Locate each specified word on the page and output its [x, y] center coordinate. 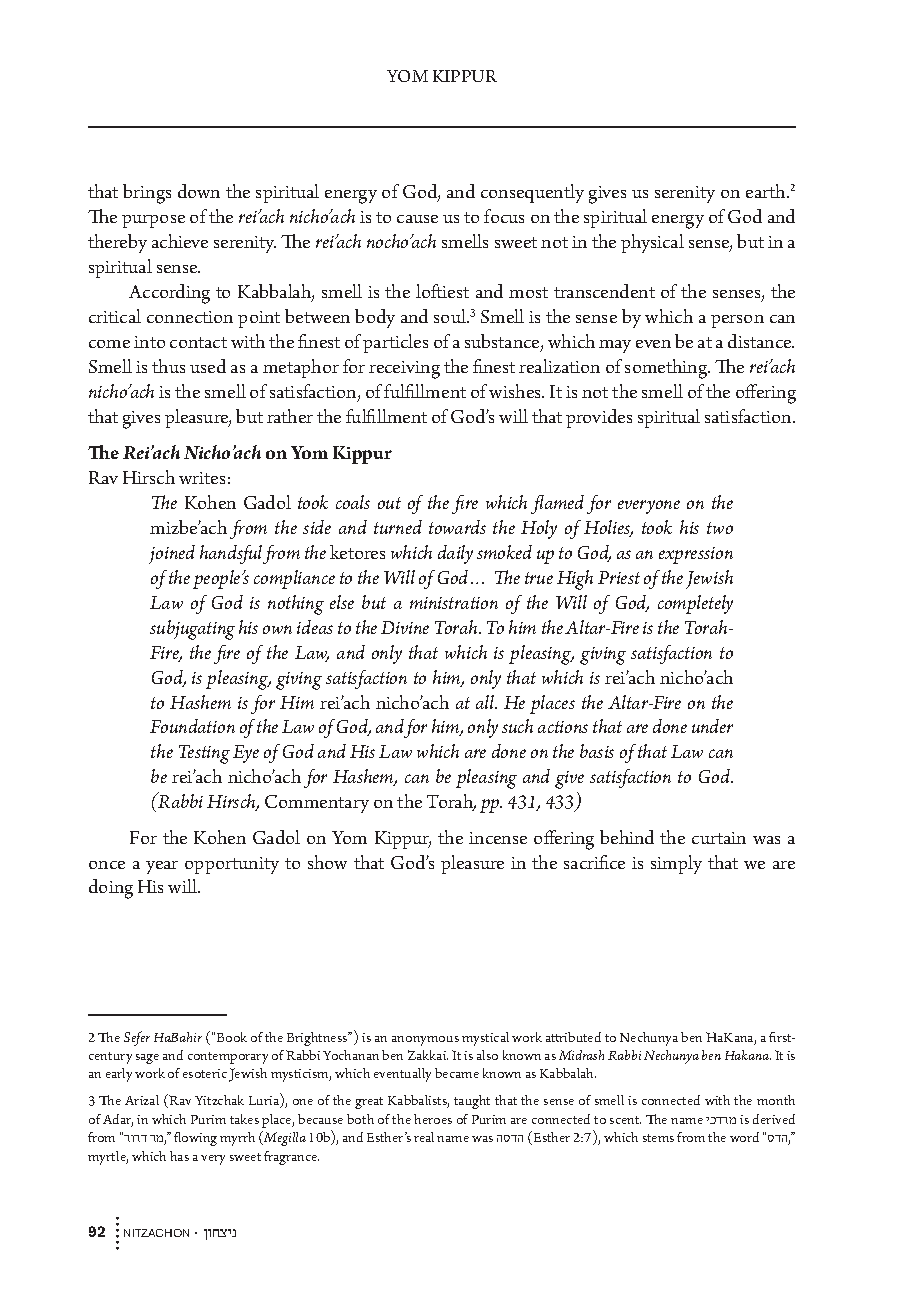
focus [504, 216]
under [712, 726]
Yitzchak [219, 1100]
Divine [405, 627]
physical [652, 243]
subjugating [192, 630]
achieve [180, 241]
